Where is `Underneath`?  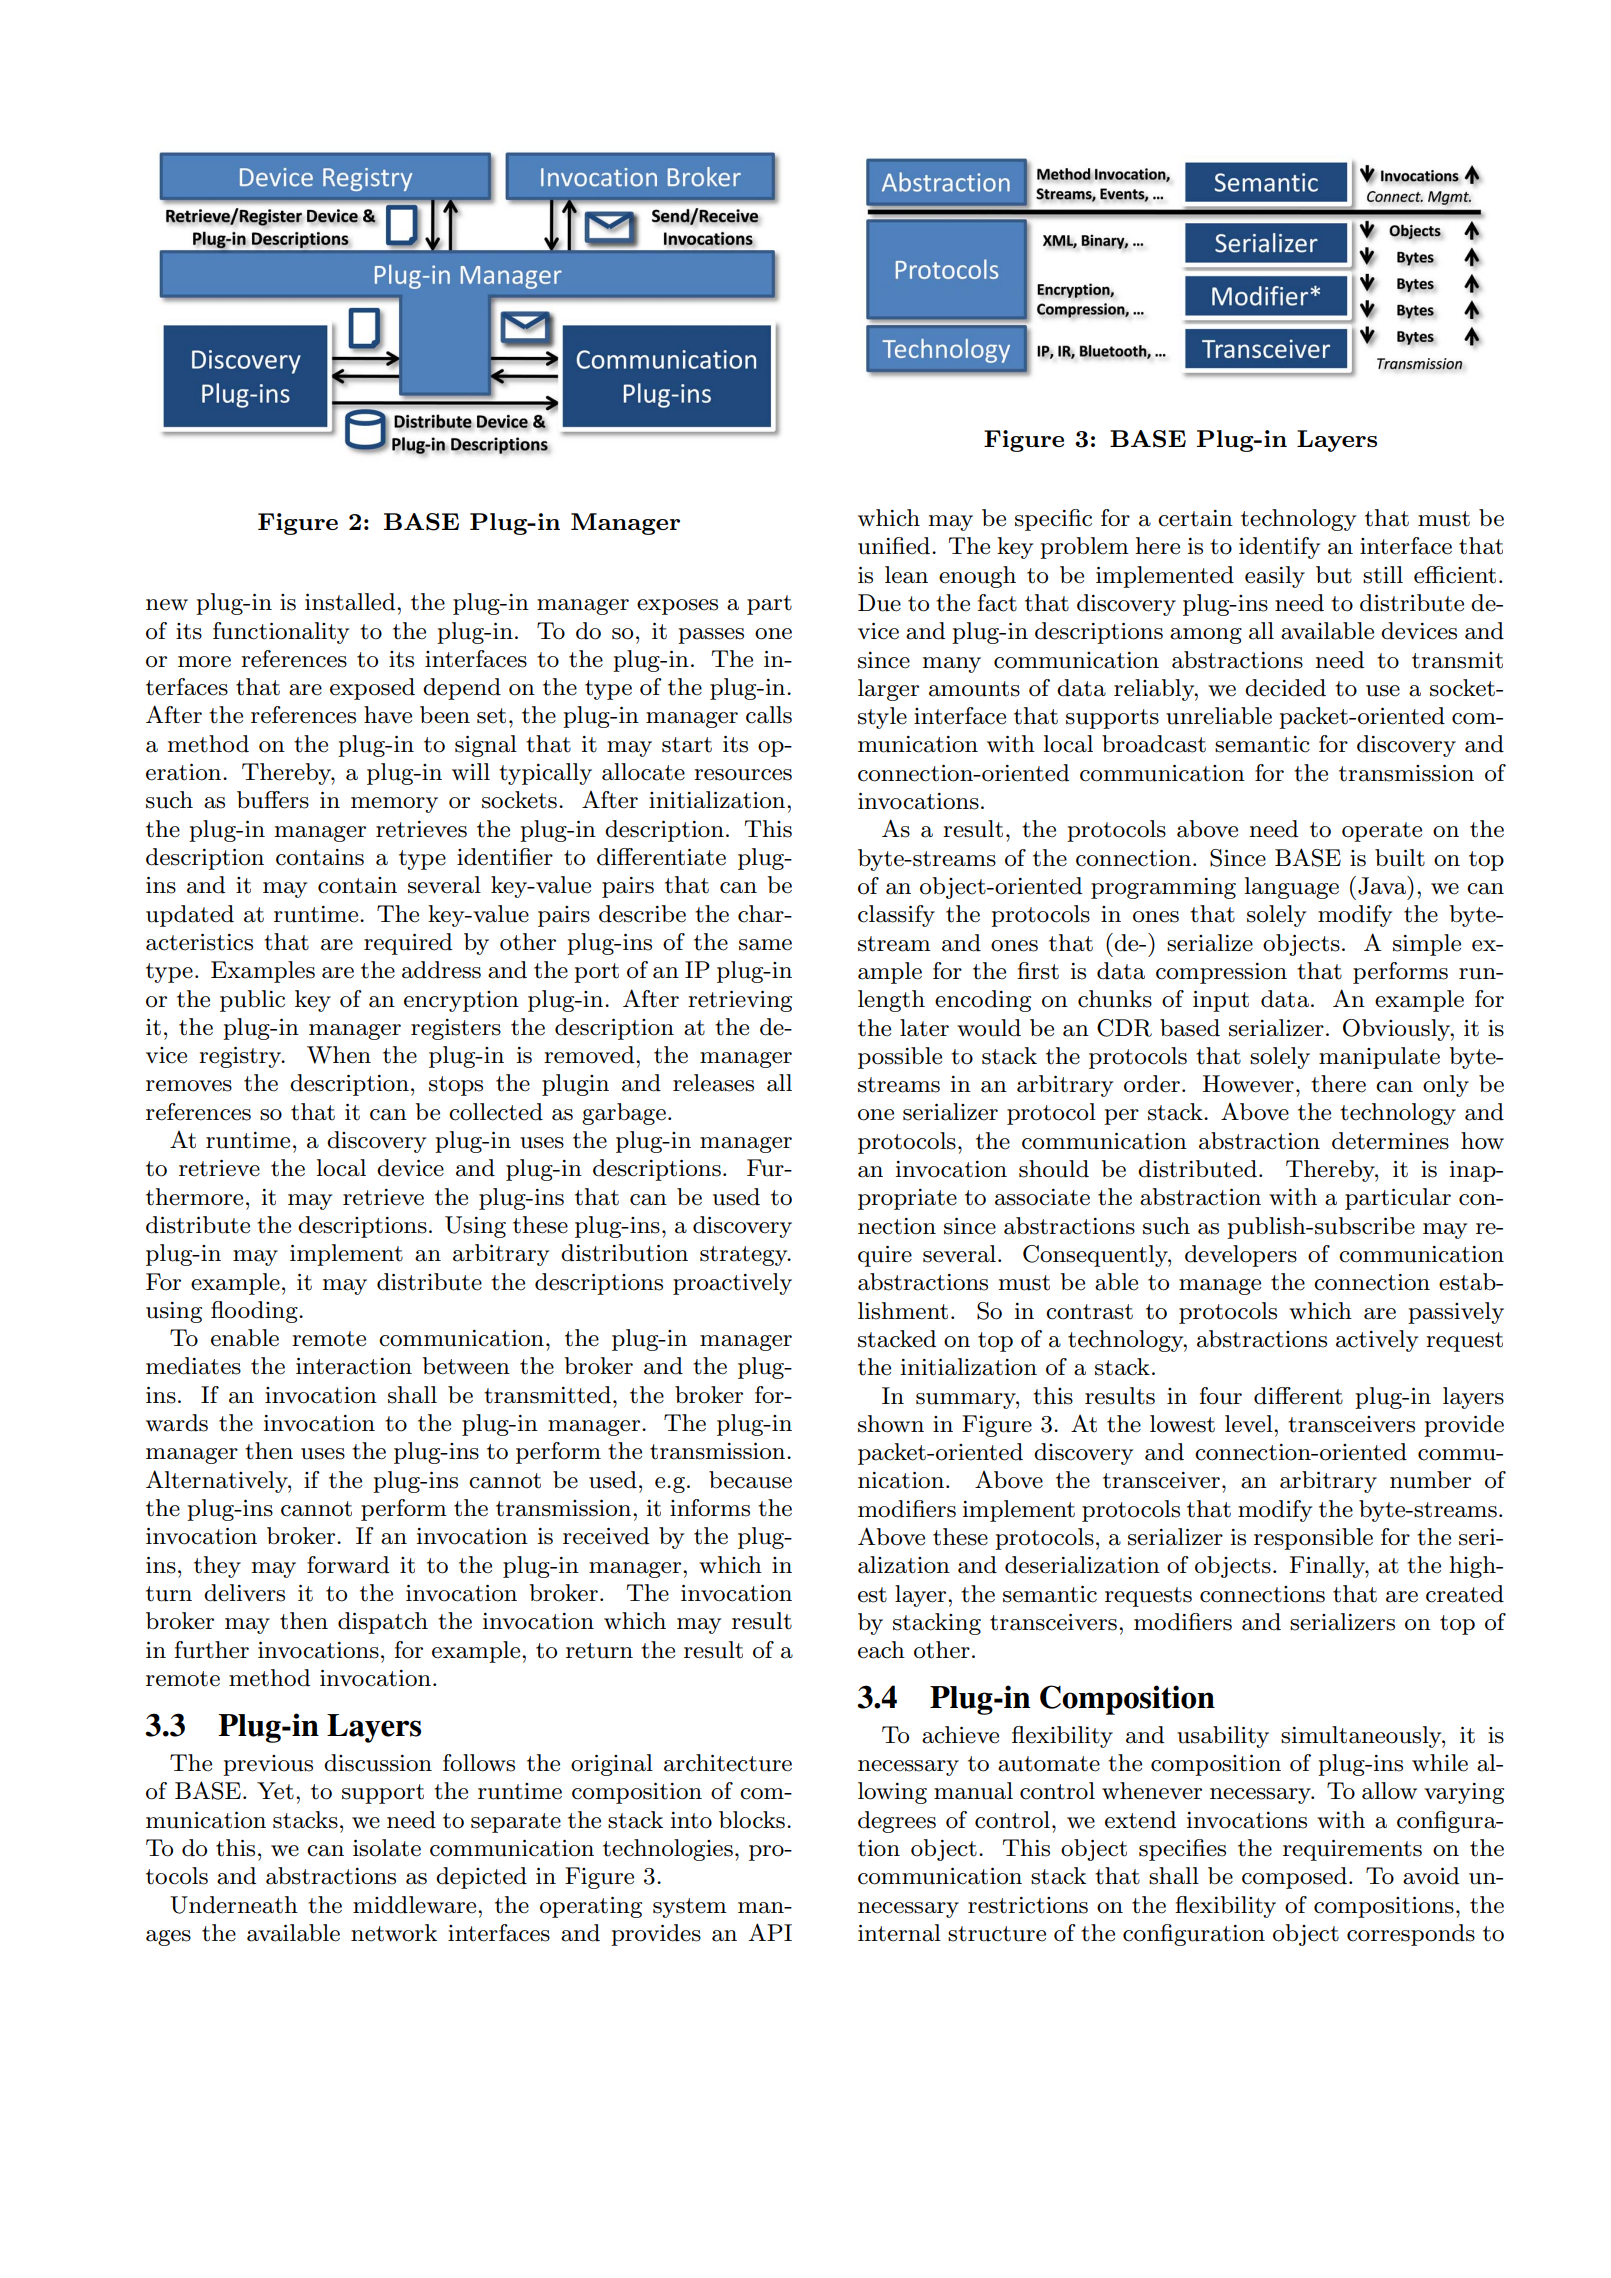 Underneath is located at coordinates (234, 1905).
